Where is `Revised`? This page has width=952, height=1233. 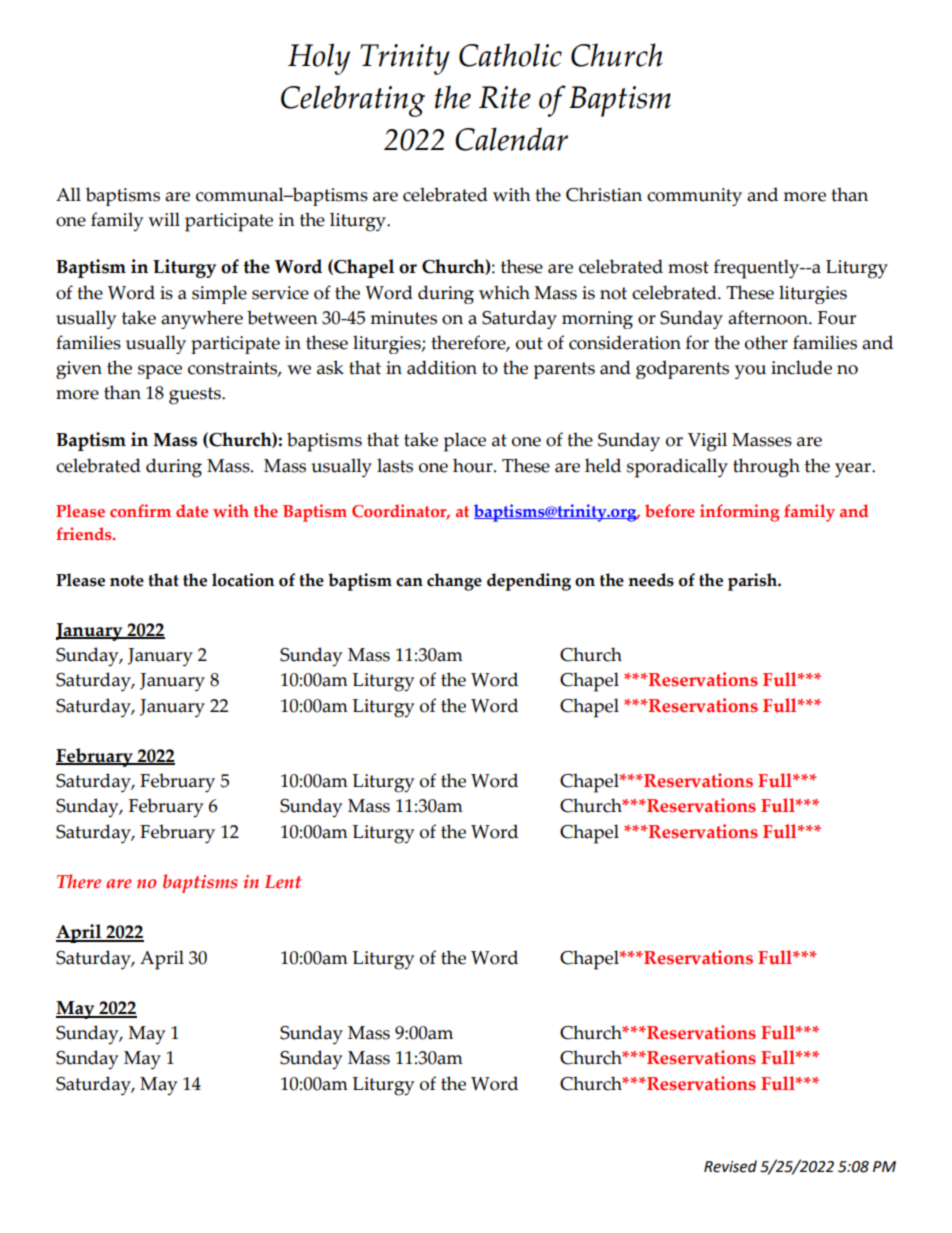
Revised is located at coordinates (730, 1166).
